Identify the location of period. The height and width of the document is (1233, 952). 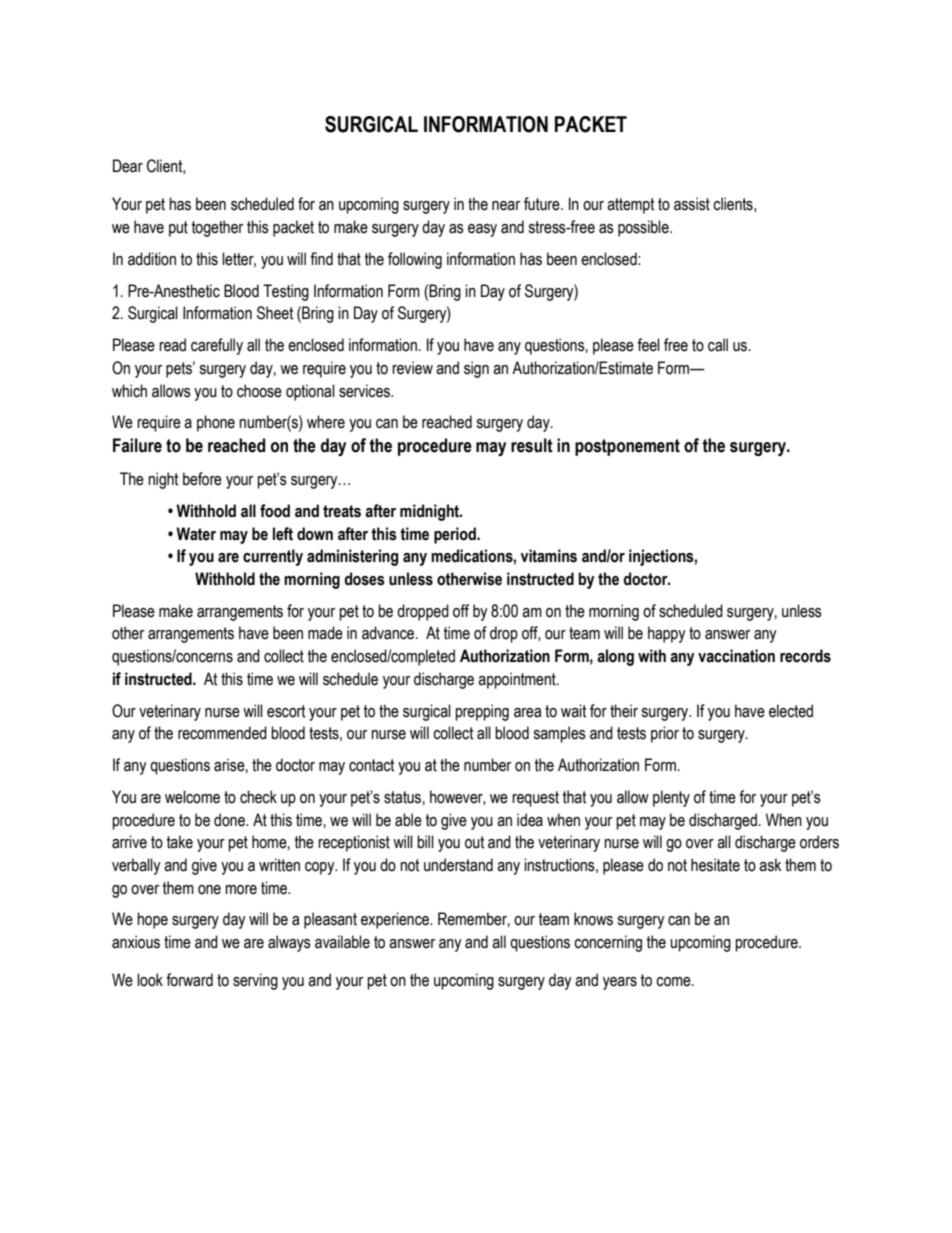
(456, 535).
